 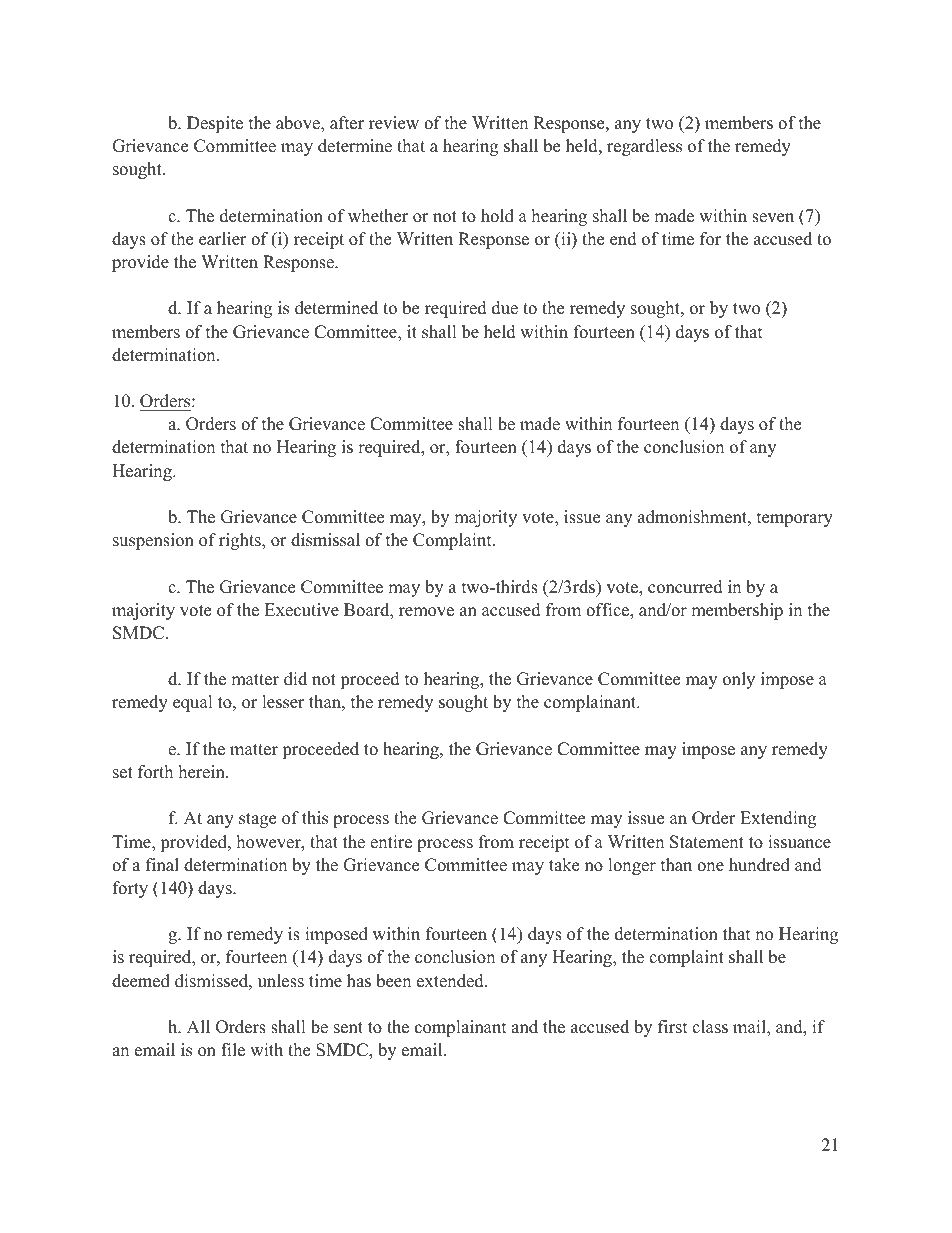 I want to click on file, so click(x=233, y=1050).
